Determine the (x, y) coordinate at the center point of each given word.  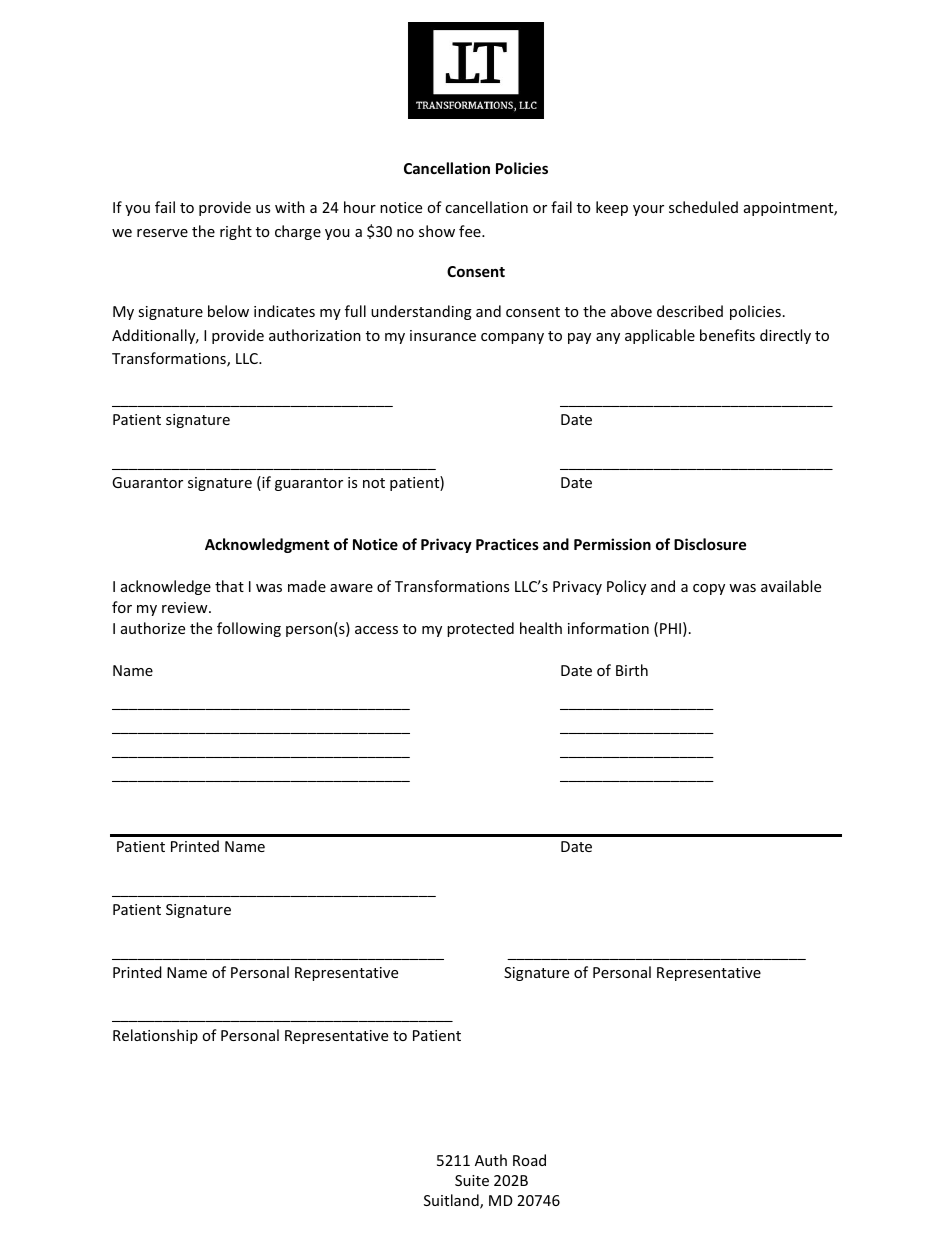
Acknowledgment (267, 545)
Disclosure (710, 544)
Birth (632, 670)
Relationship (155, 1036)
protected (480, 629)
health (541, 628)
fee (471, 231)
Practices (507, 544)
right (236, 232)
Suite (472, 1180)
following (249, 629)
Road (529, 1160)
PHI (670, 628)
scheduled (703, 207)
